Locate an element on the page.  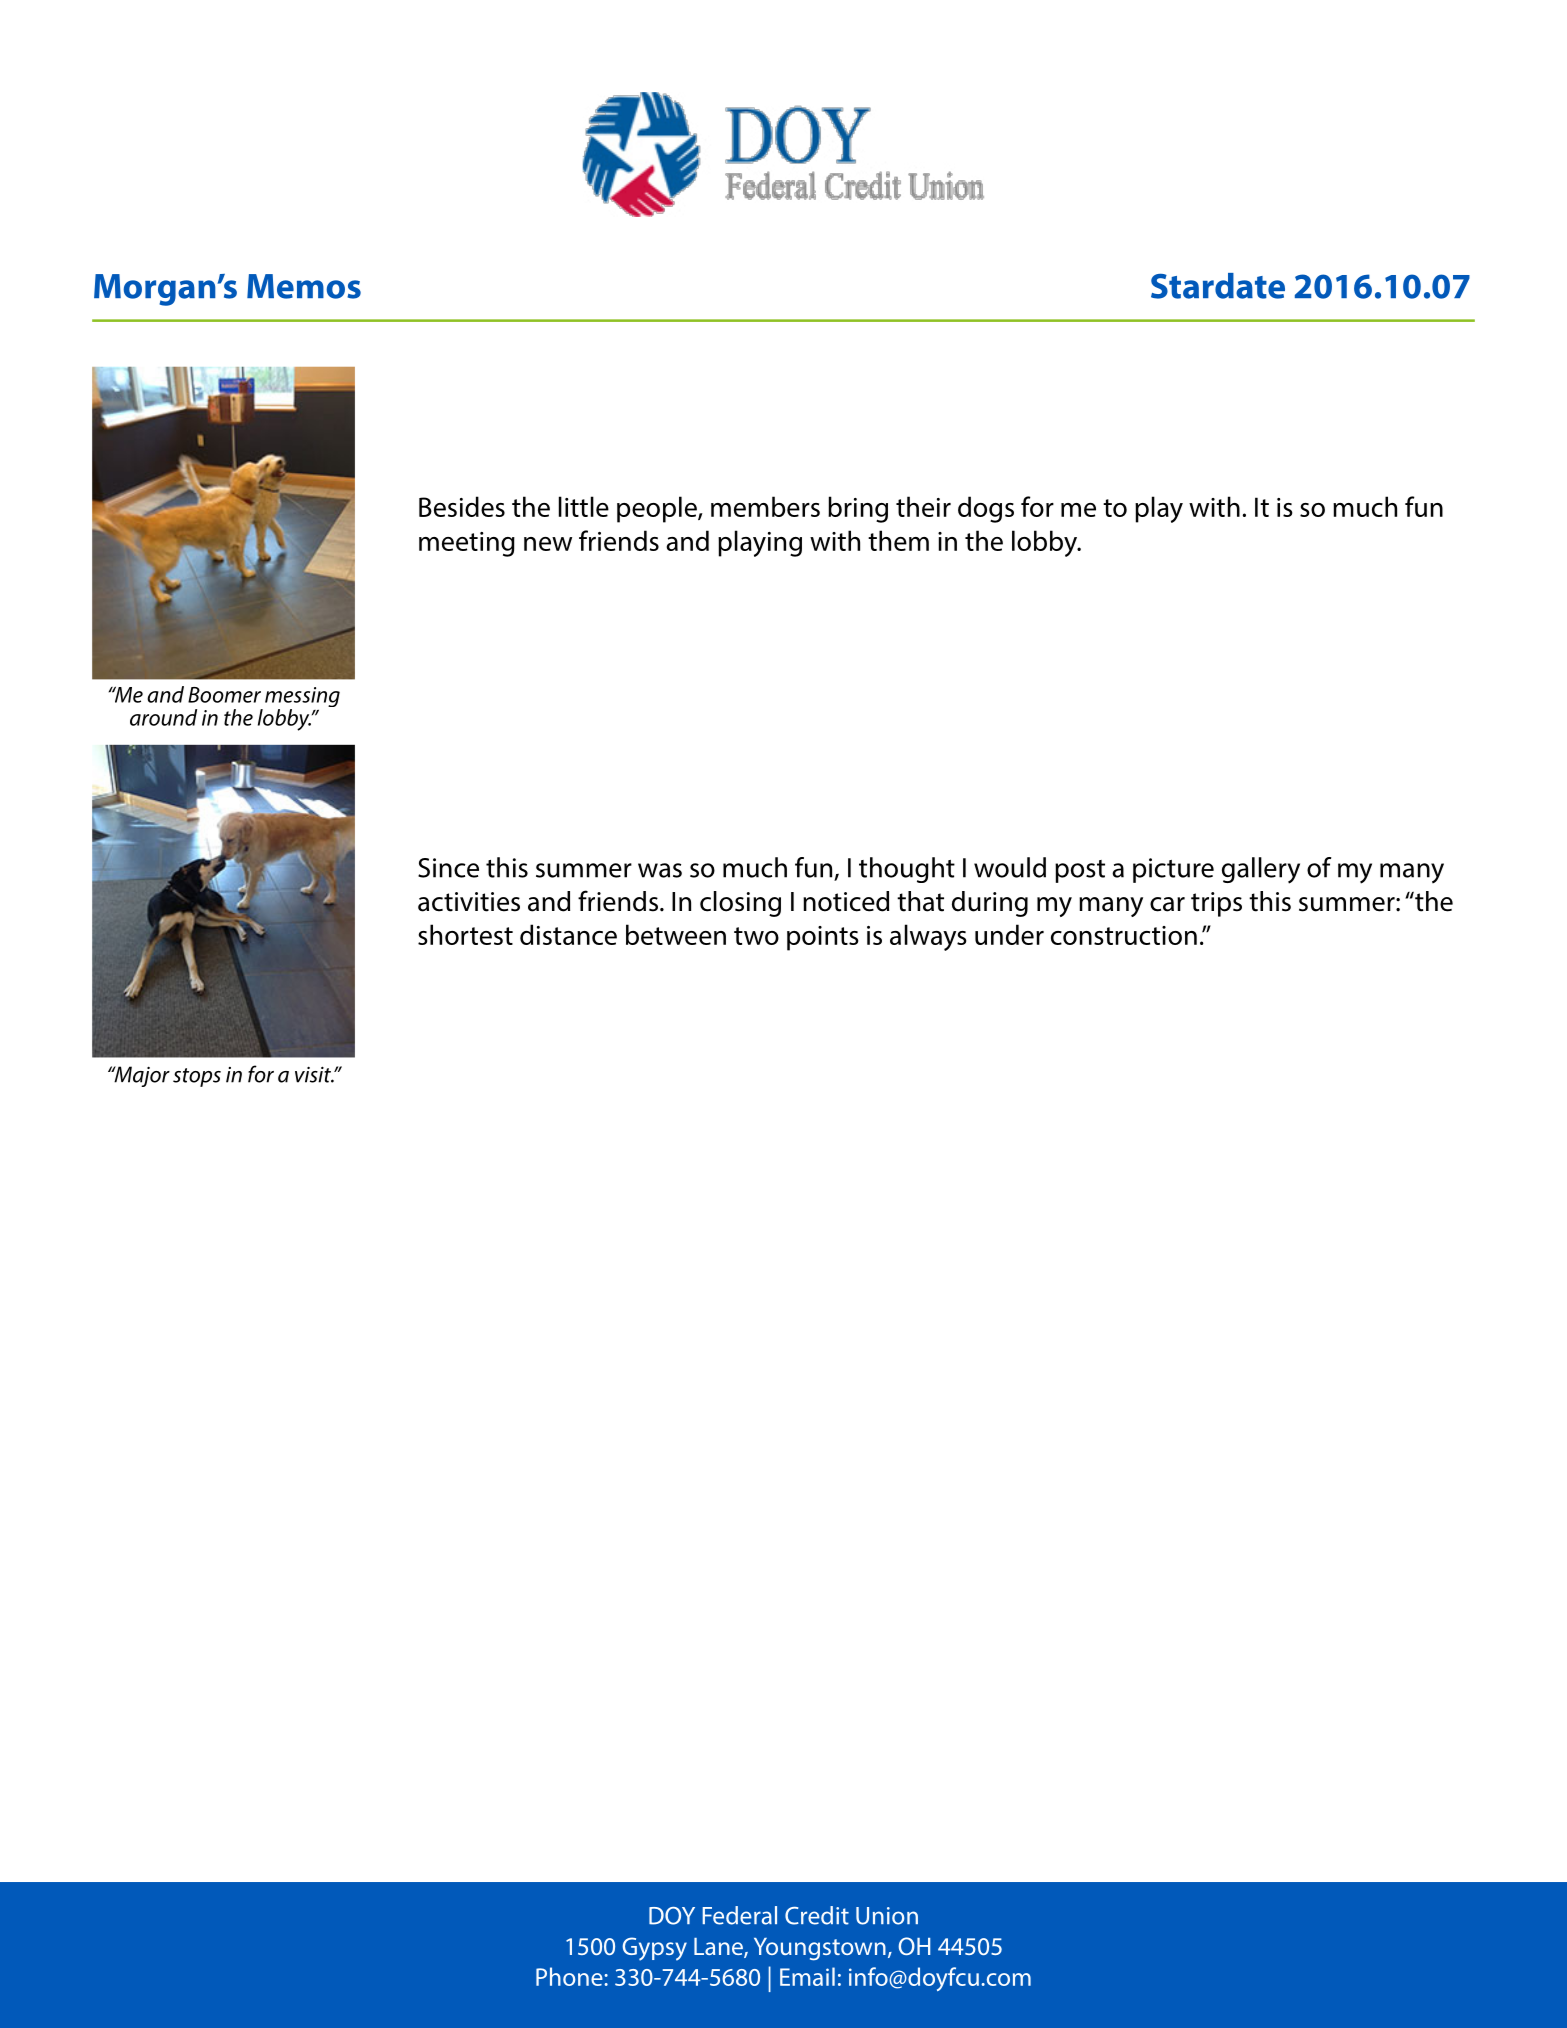
Union is located at coordinates (887, 1916).
